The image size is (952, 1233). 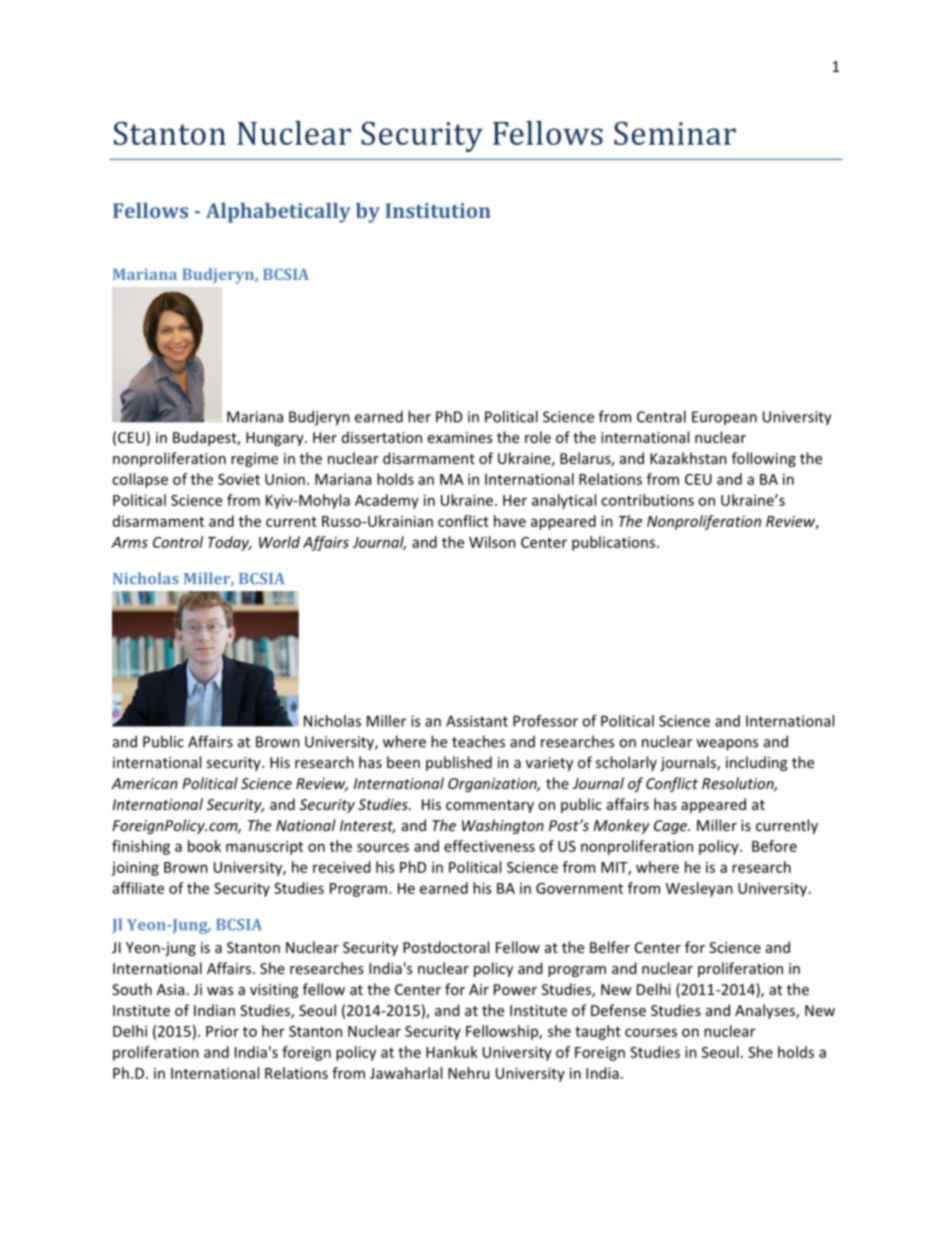 What do you see at coordinates (675, 133) in the screenshot?
I see `Seminar` at bounding box center [675, 133].
